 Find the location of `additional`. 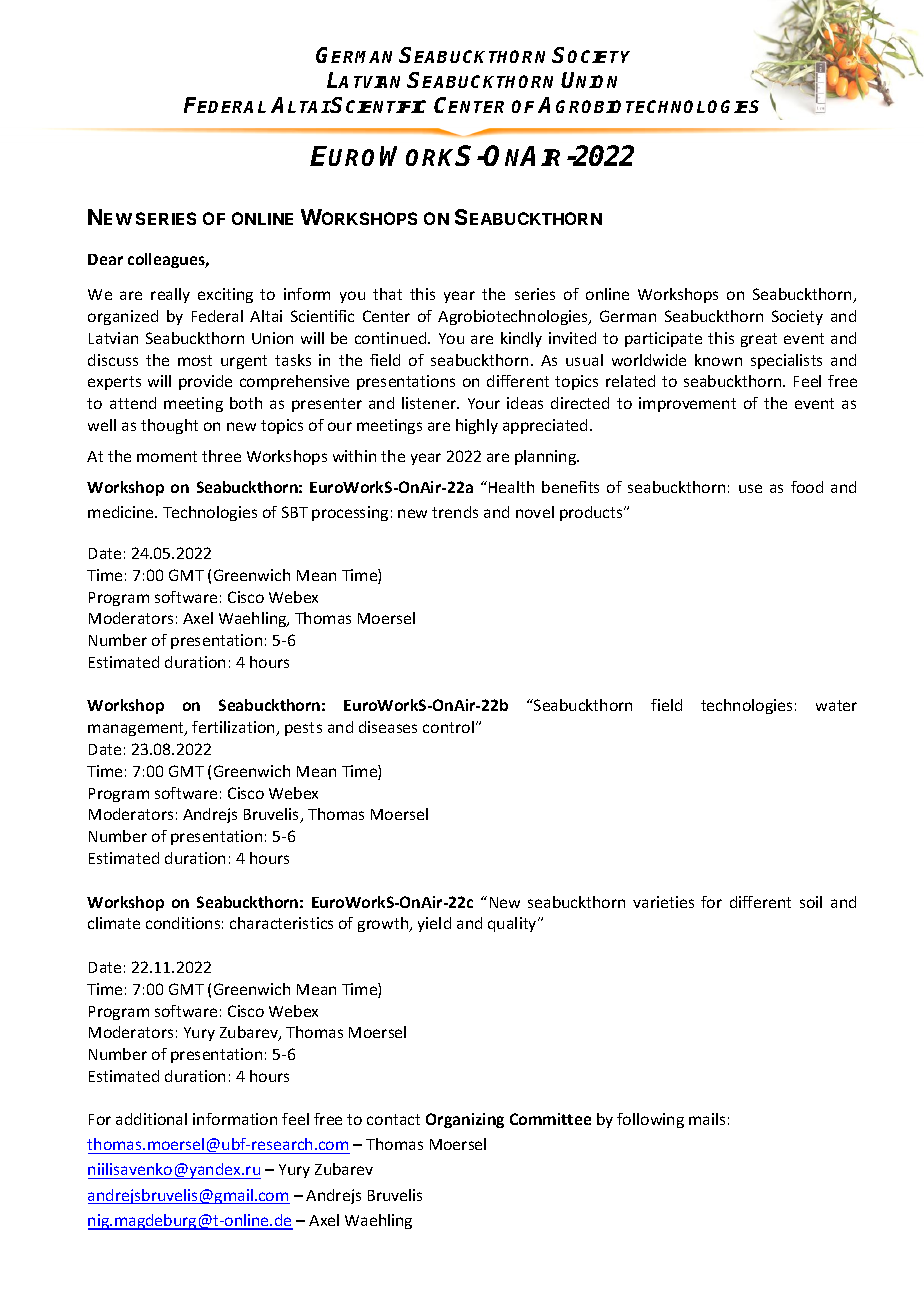

additional is located at coordinates (151, 1119).
